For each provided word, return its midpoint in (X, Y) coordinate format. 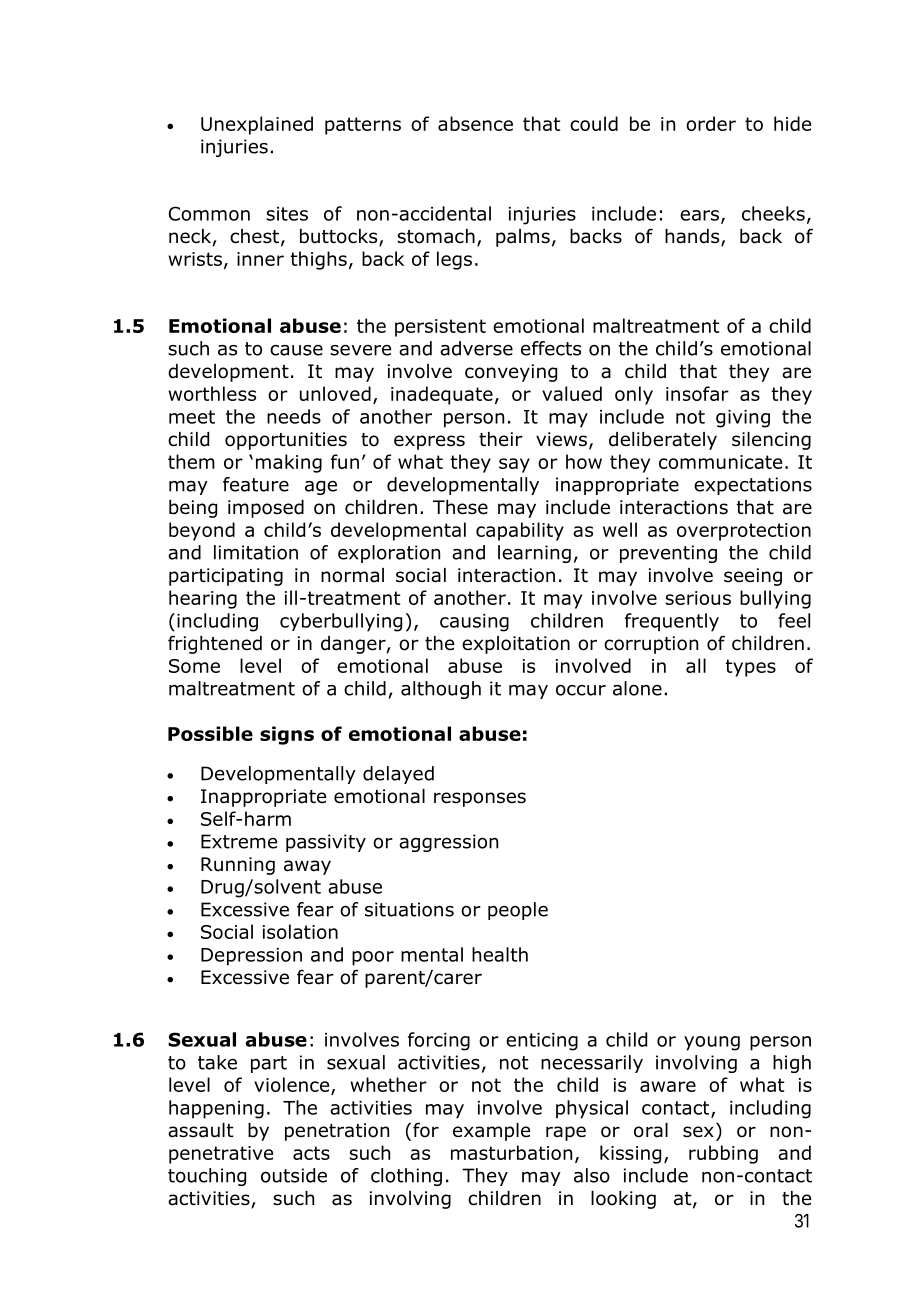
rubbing (723, 1154)
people (518, 911)
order (711, 123)
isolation (300, 931)
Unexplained (257, 125)
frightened (215, 644)
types (751, 668)
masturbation (511, 1152)
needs (294, 416)
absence (475, 123)
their (501, 439)
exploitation (516, 645)
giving (743, 419)
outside (294, 1175)
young (712, 1043)
